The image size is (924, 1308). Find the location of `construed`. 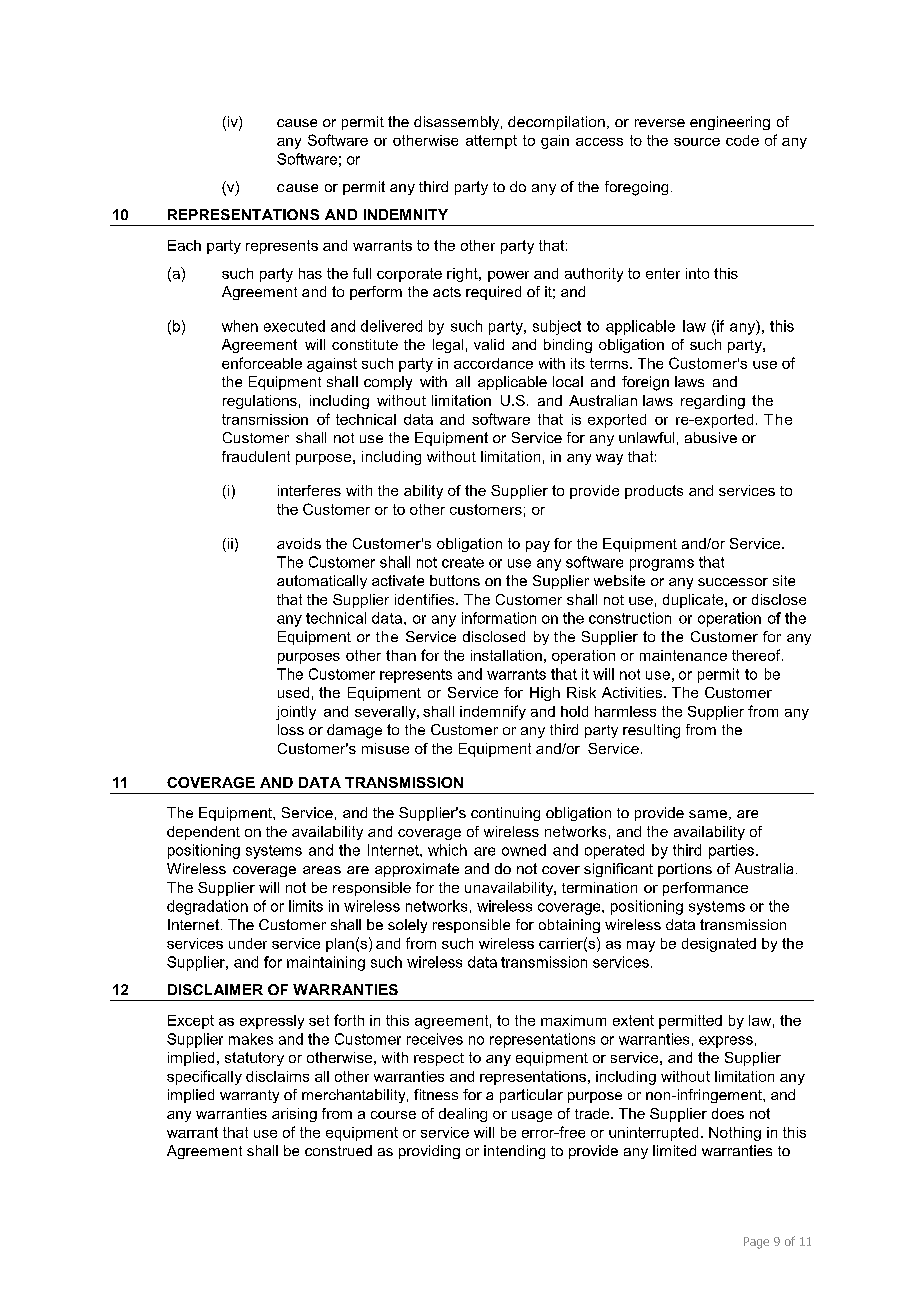

construed is located at coordinates (338, 1150).
